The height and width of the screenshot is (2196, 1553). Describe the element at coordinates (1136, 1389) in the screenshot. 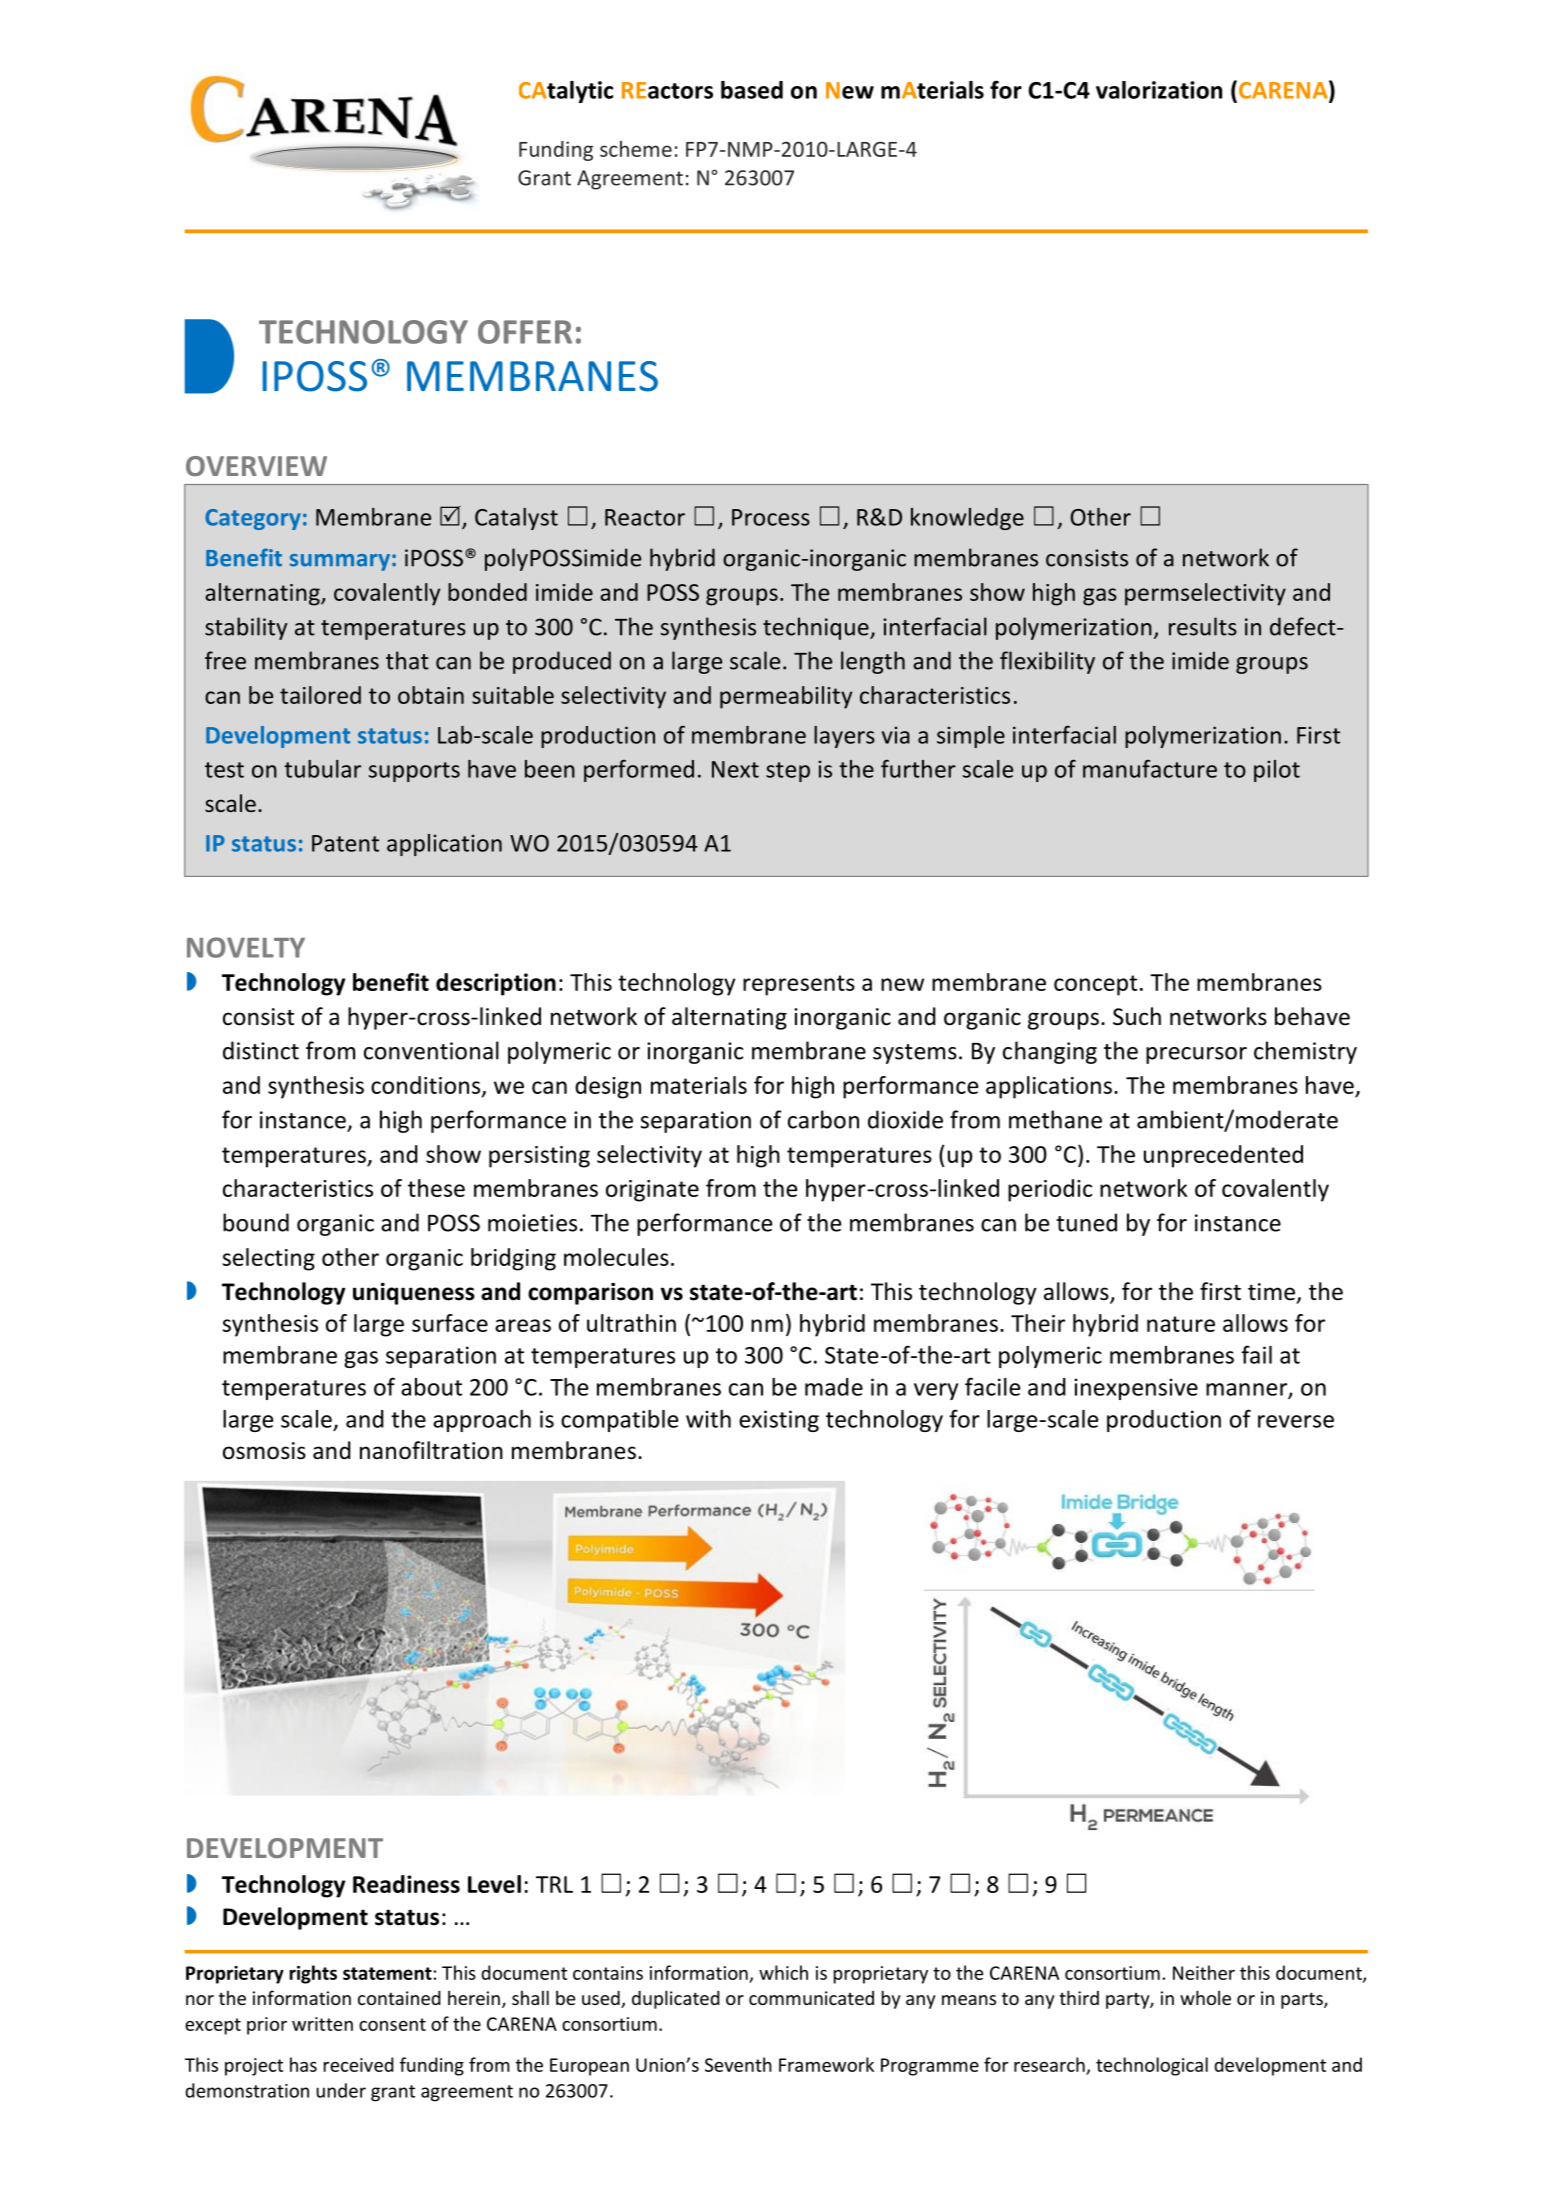

I see `inexpensive` at that location.
